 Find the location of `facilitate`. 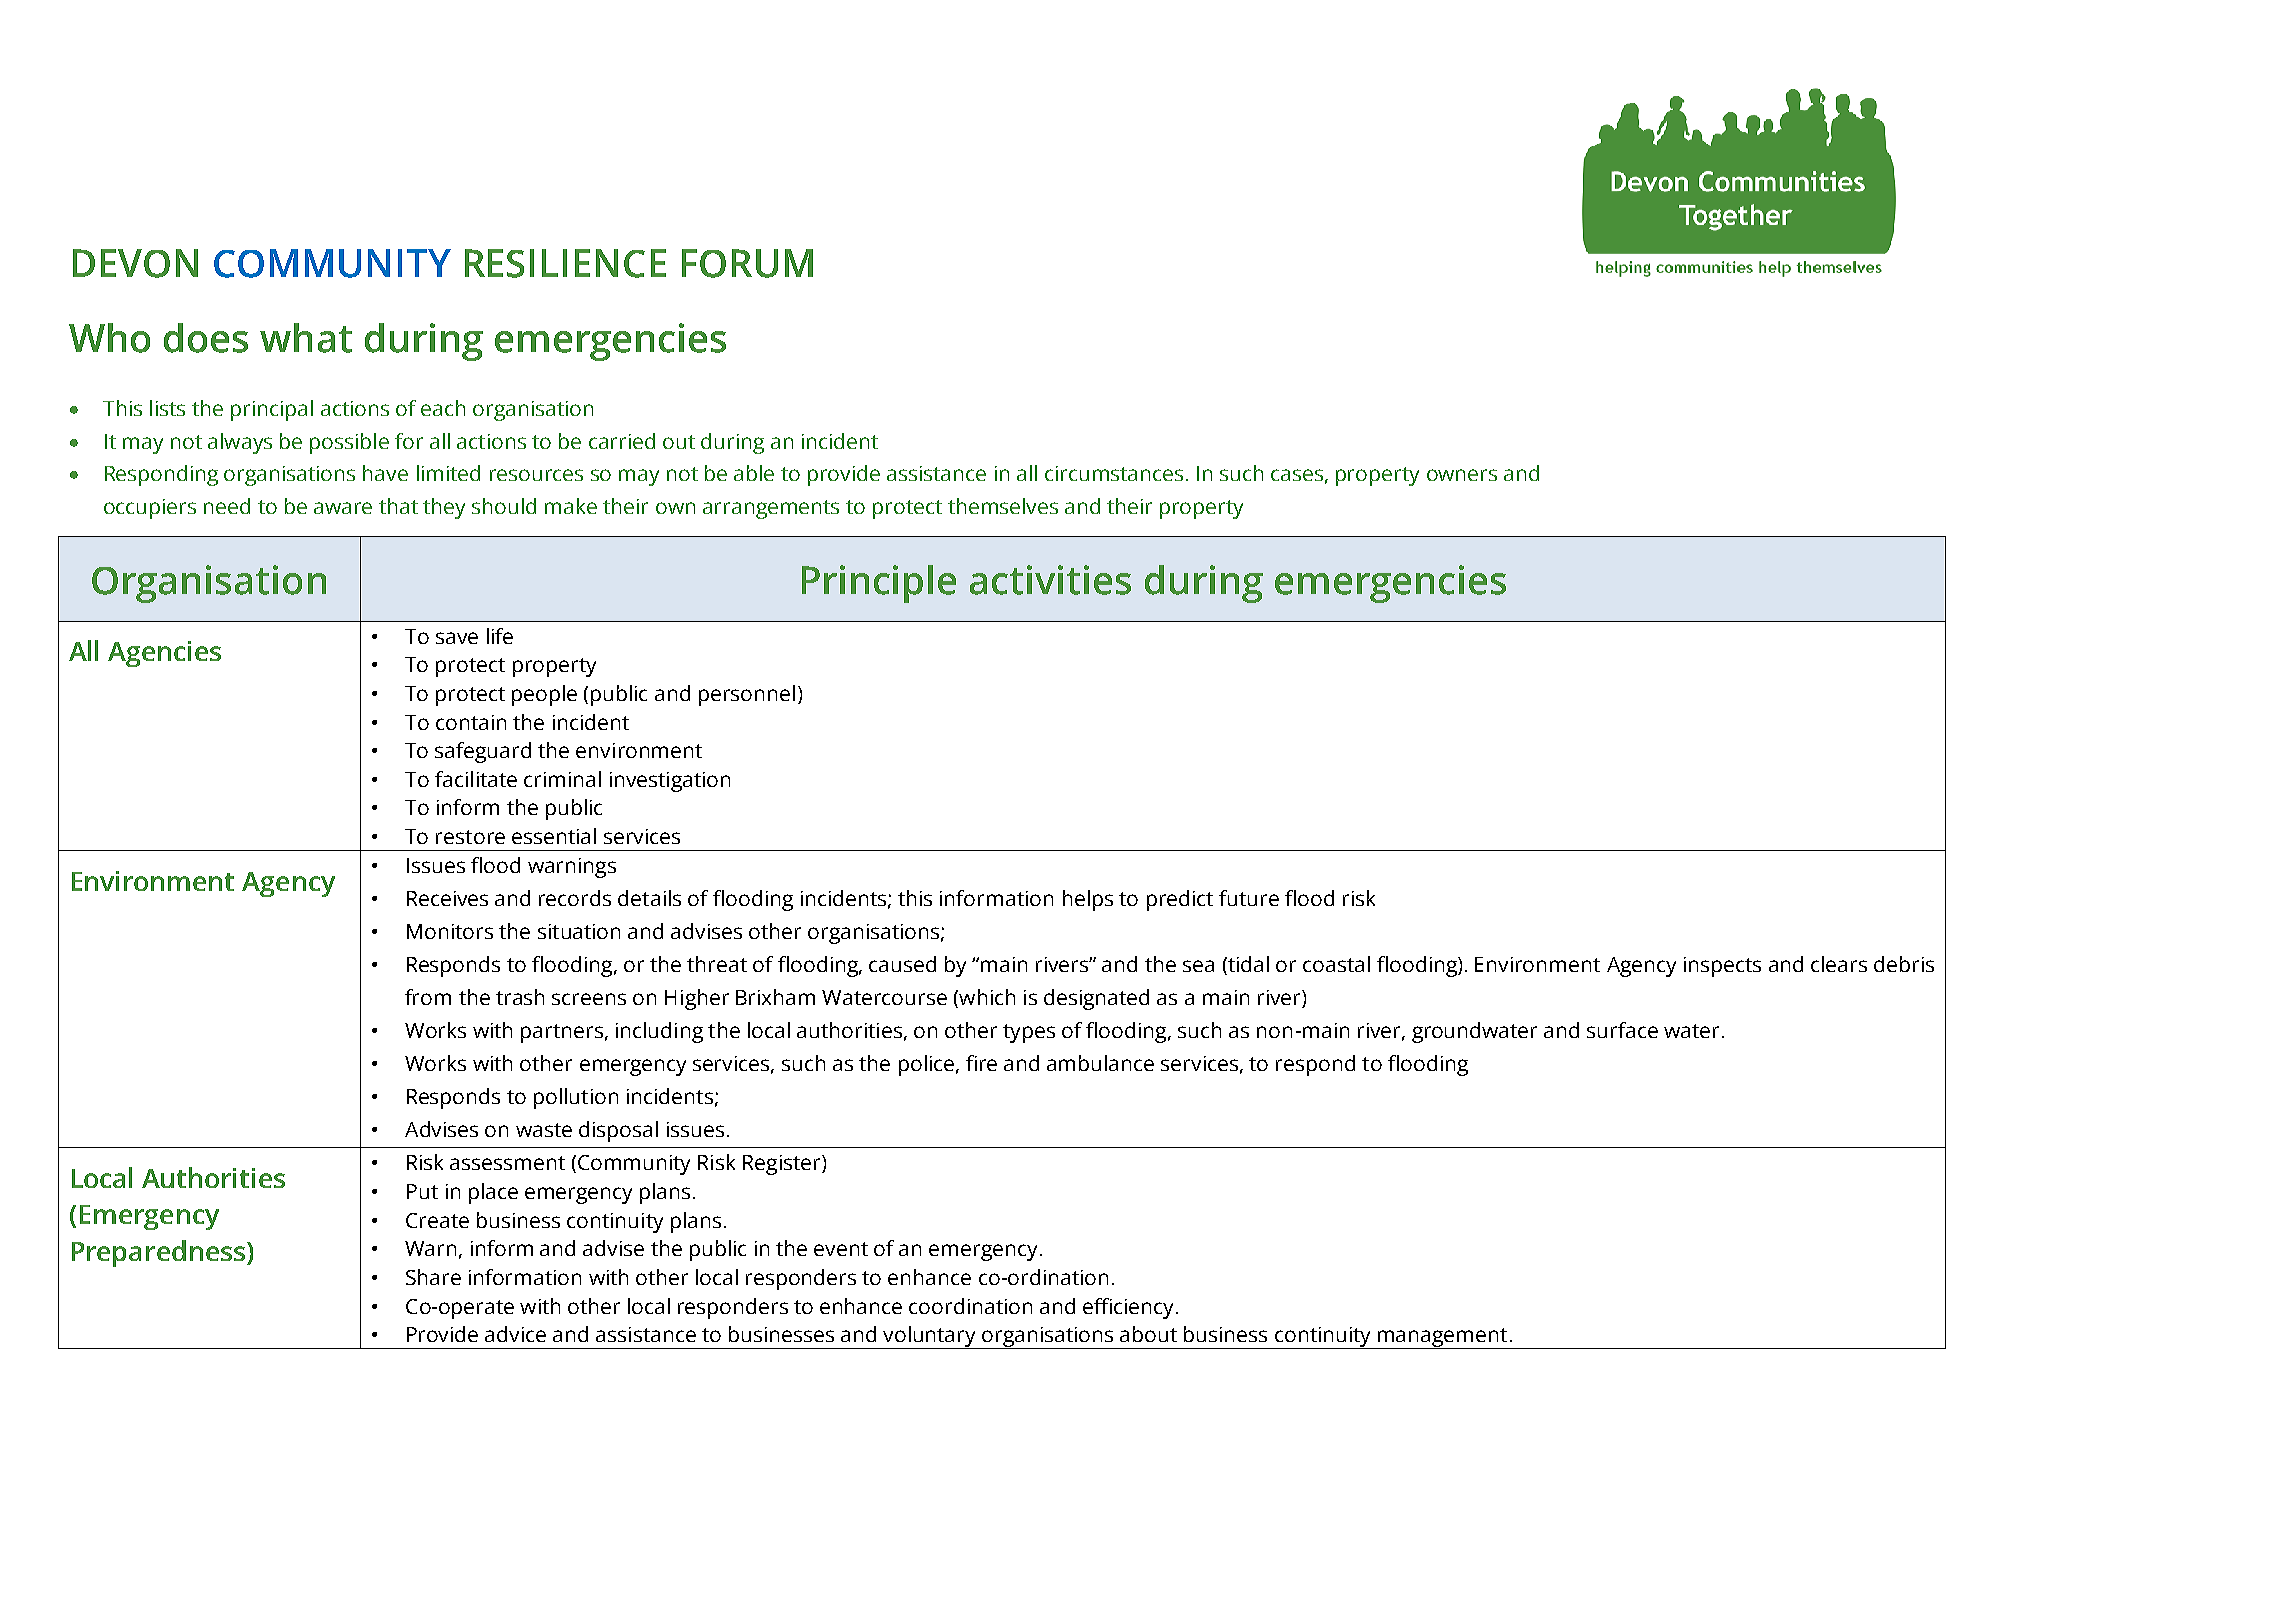

facilitate is located at coordinates (476, 779).
